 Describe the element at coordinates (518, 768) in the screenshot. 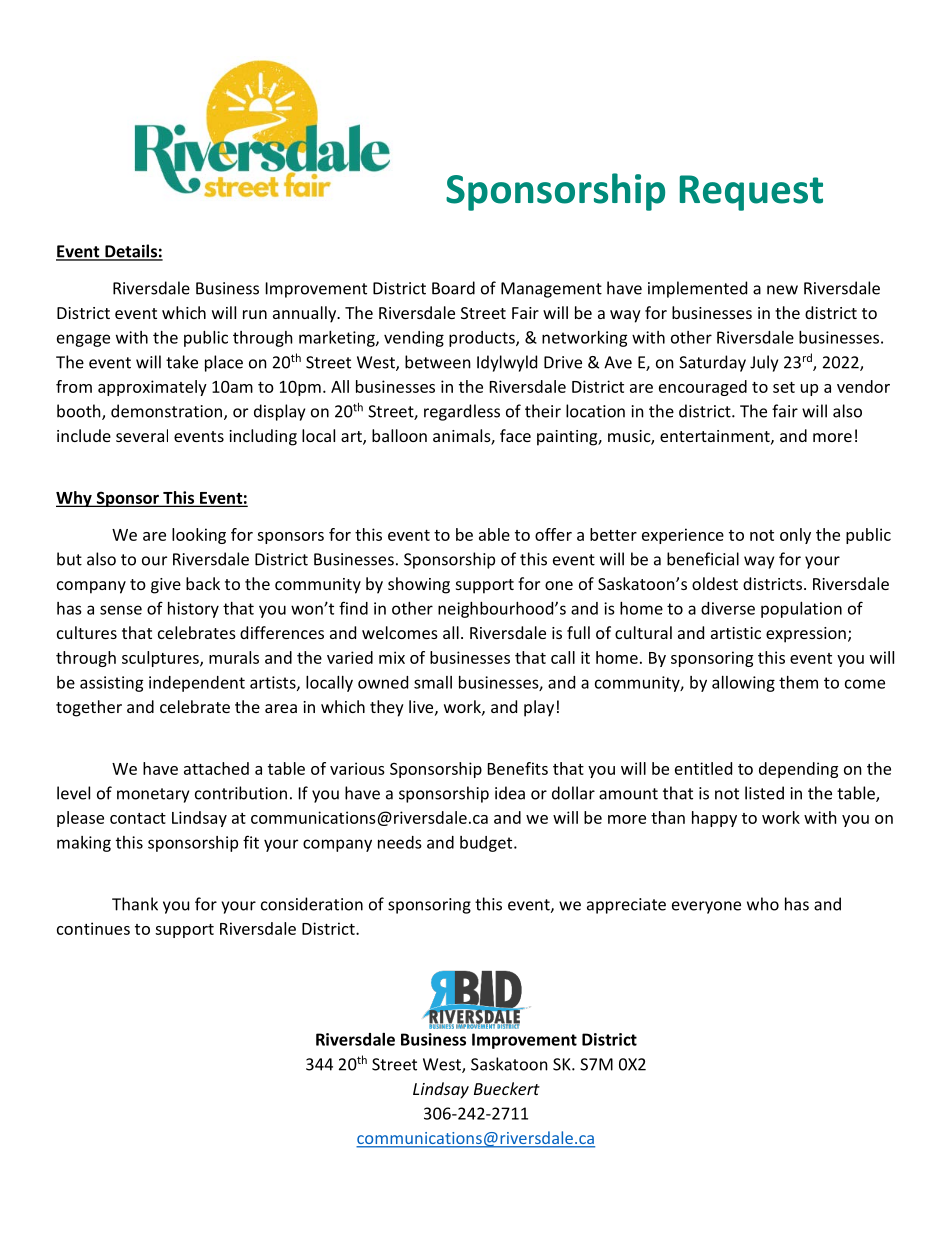

I see `Benefits` at that location.
